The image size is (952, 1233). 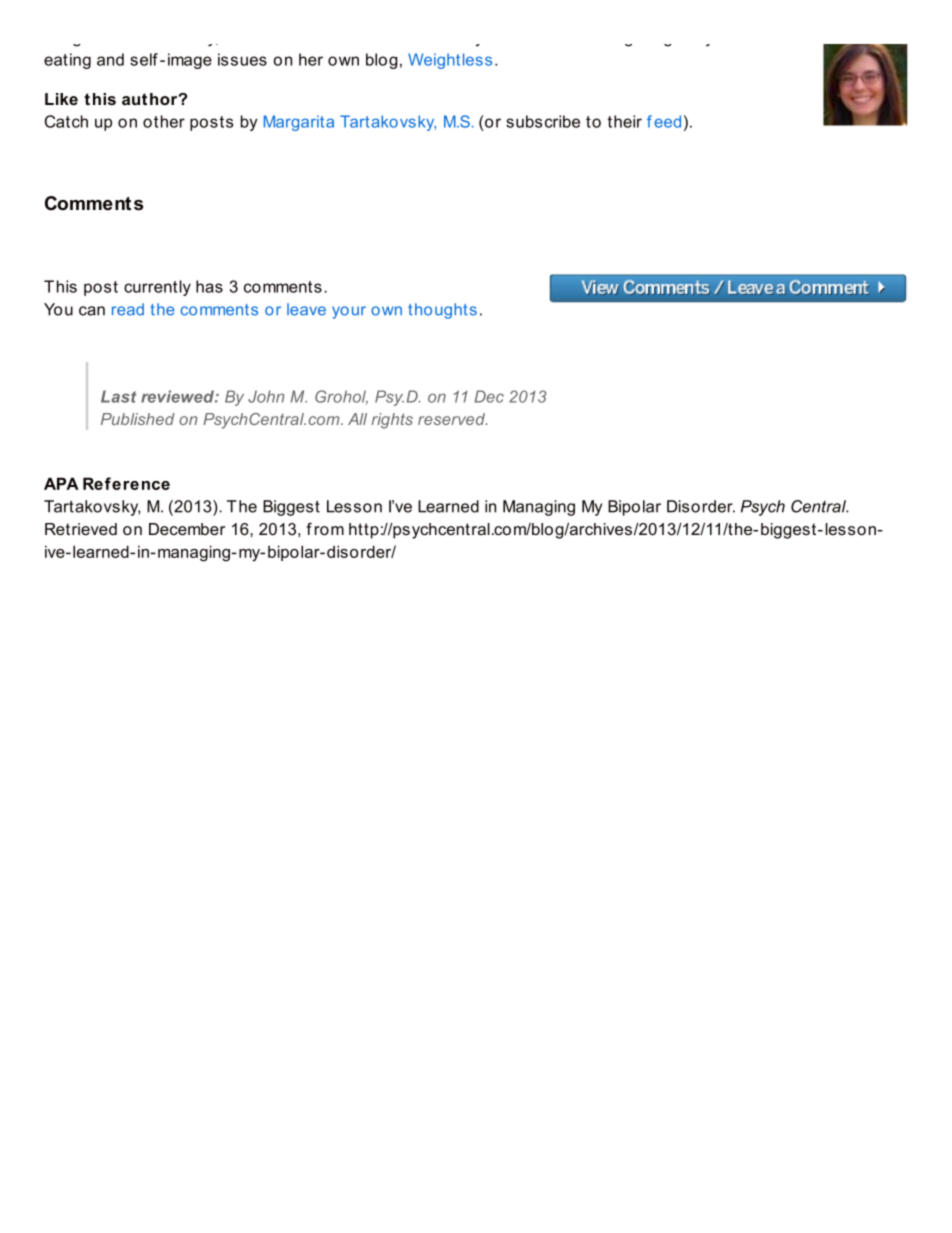 I want to click on December, so click(x=187, y=529).
